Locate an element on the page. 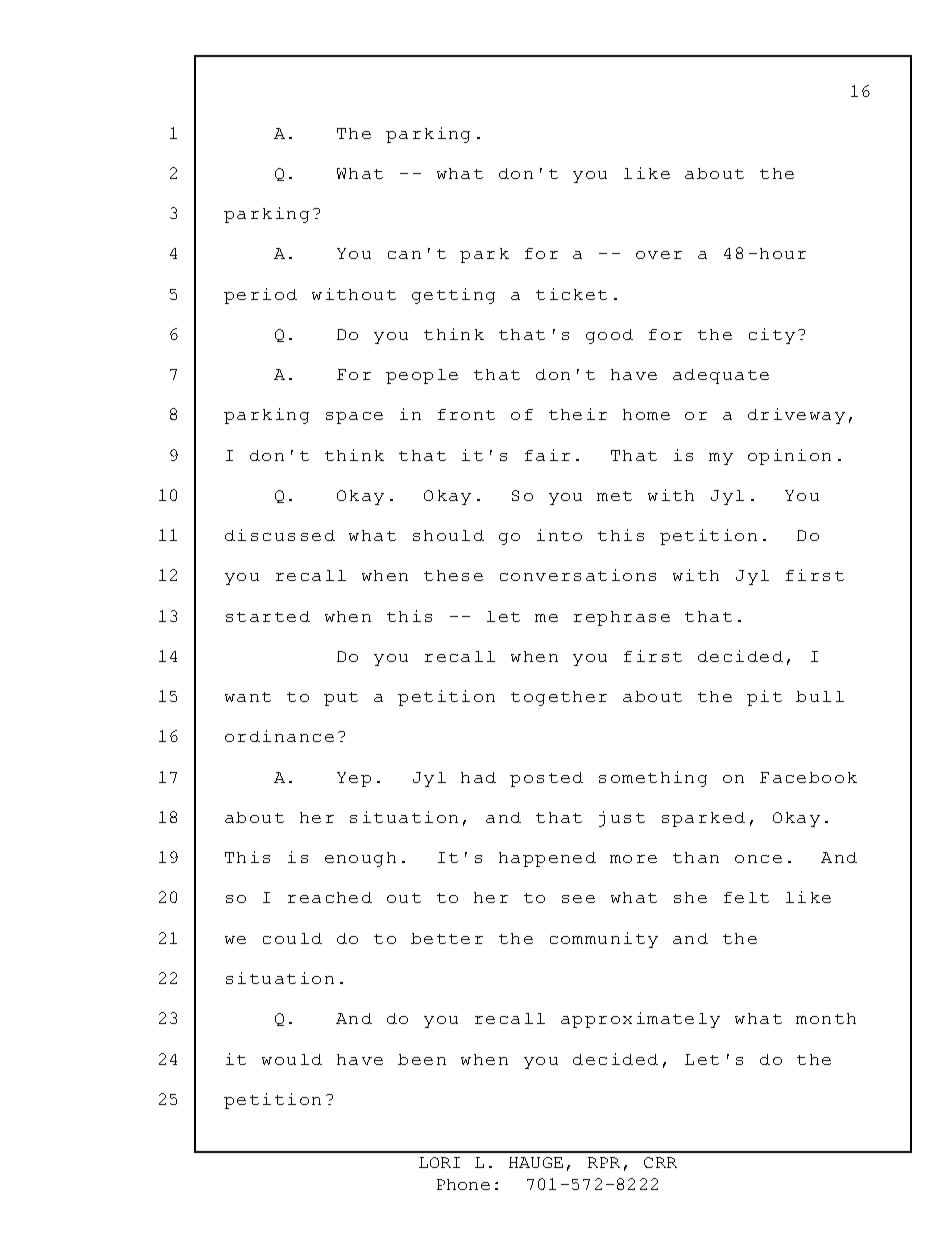 This image has width=952, height=1233. ticket is located at coordinates (571, 294).
